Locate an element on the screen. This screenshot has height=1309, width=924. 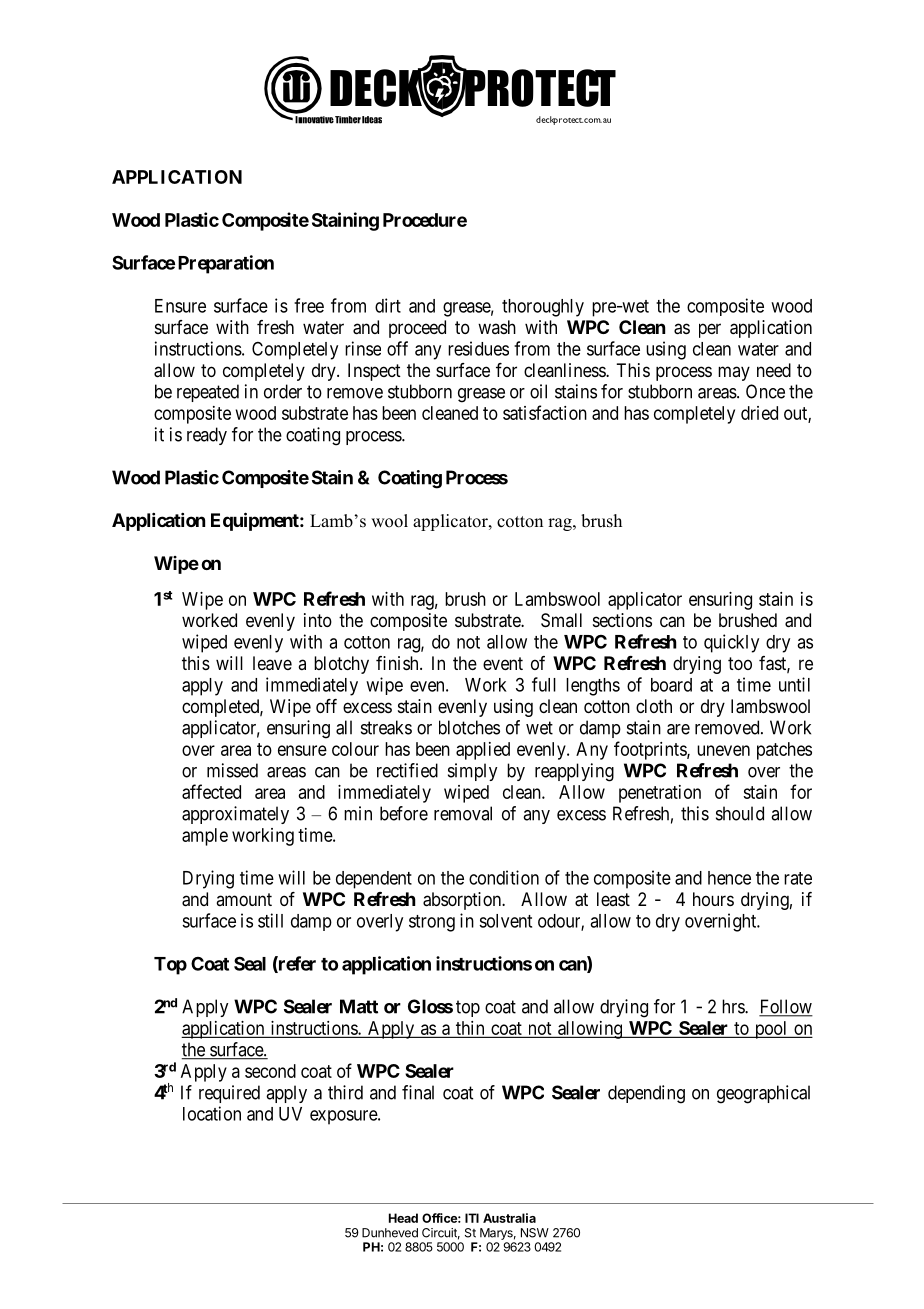
geographical is located at coordinates (763, 1094).
